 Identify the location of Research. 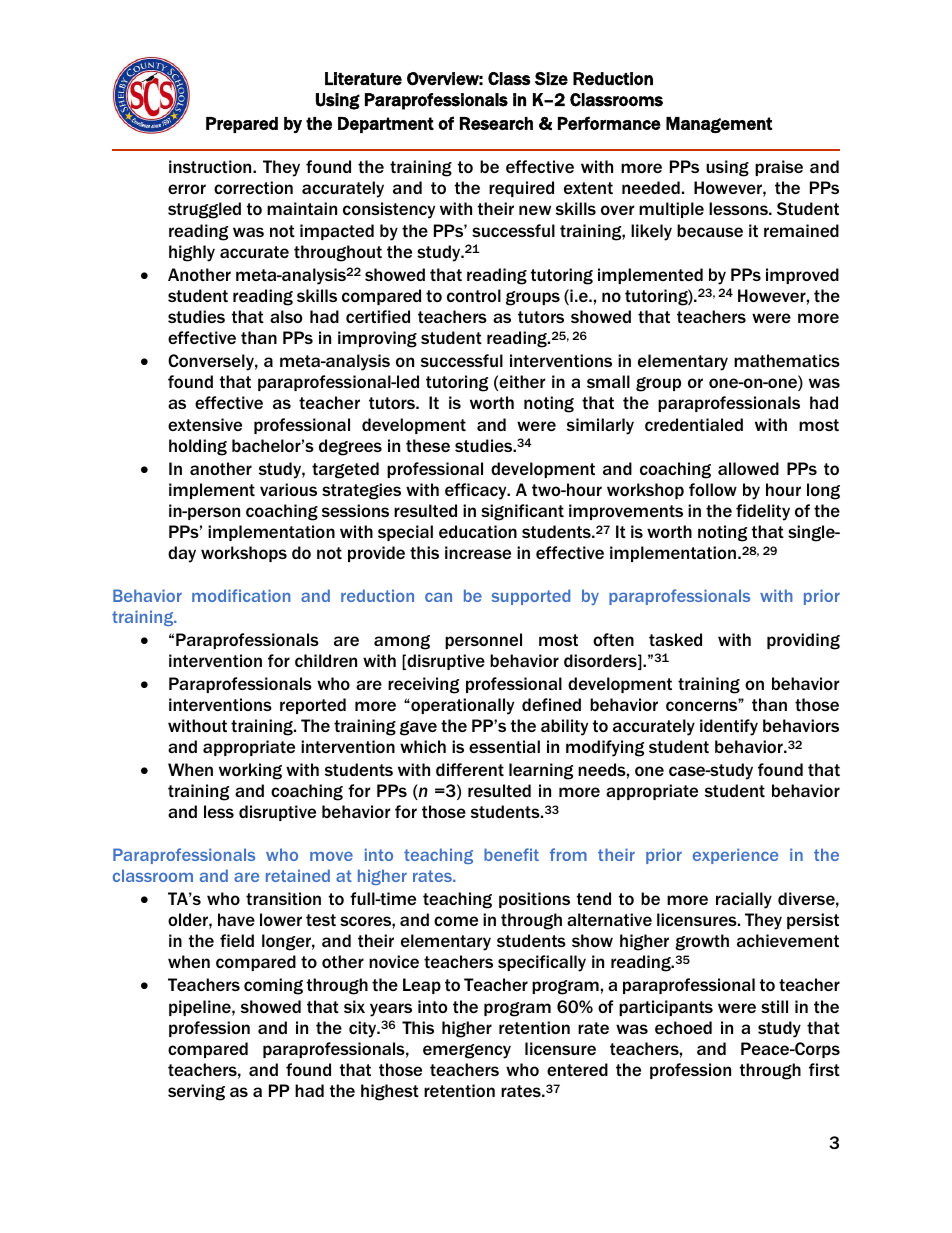
(496, 123).
